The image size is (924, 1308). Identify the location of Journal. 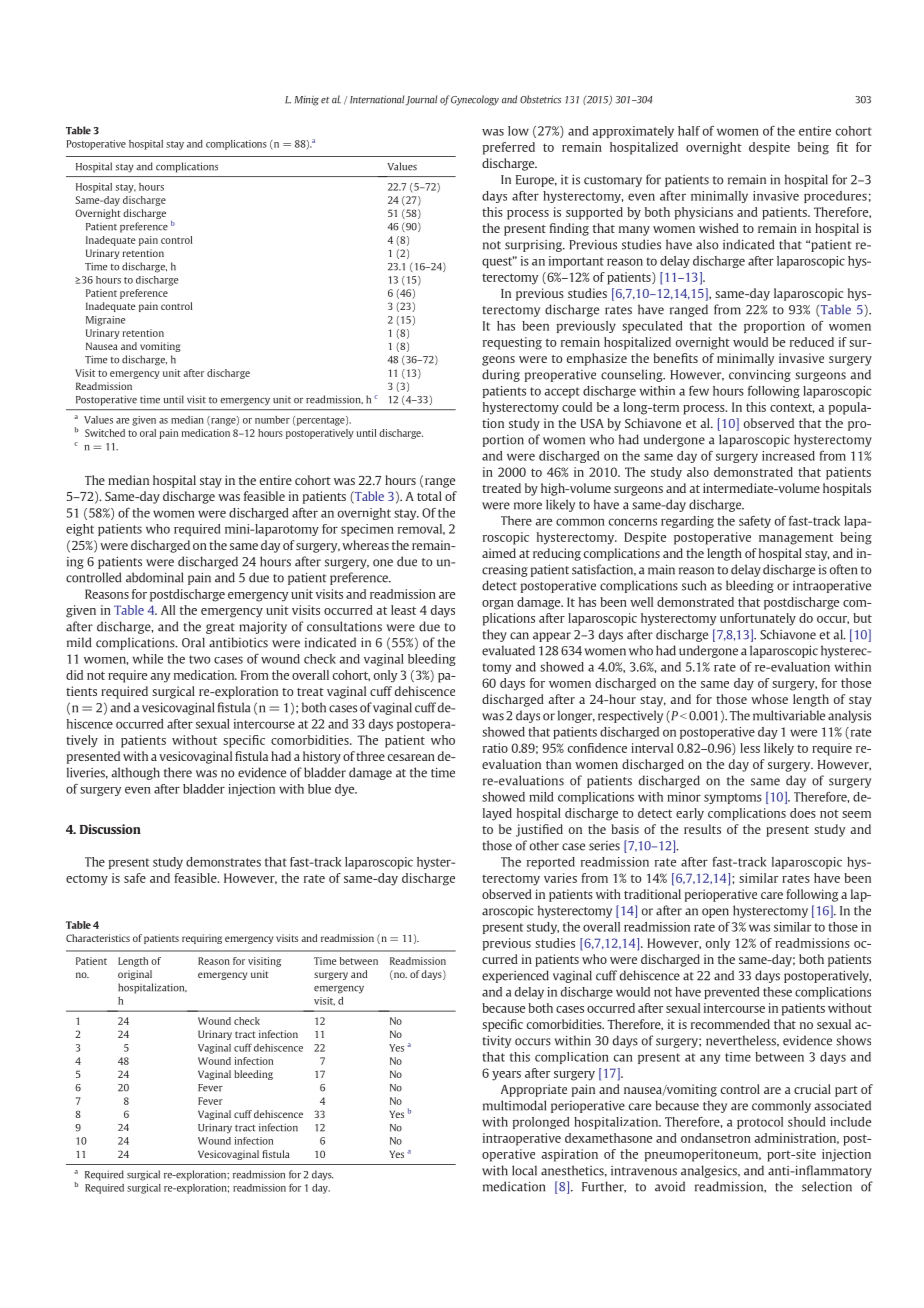
(421, 100).
